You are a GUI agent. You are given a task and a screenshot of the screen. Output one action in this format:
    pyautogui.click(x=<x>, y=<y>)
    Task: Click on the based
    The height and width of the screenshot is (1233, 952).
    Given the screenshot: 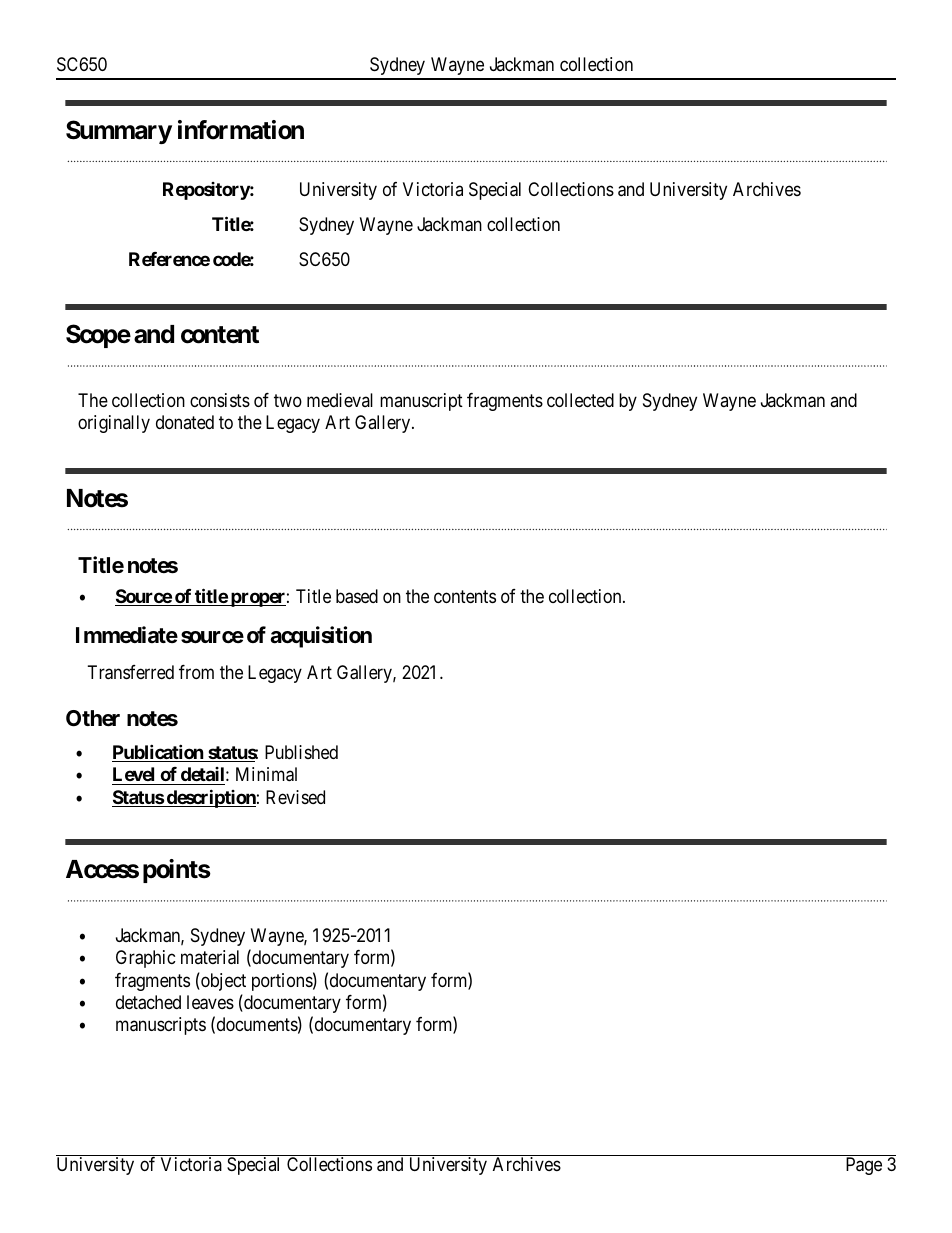 What is the action you would take?
    pyautogui.click(x=357, y=596)
